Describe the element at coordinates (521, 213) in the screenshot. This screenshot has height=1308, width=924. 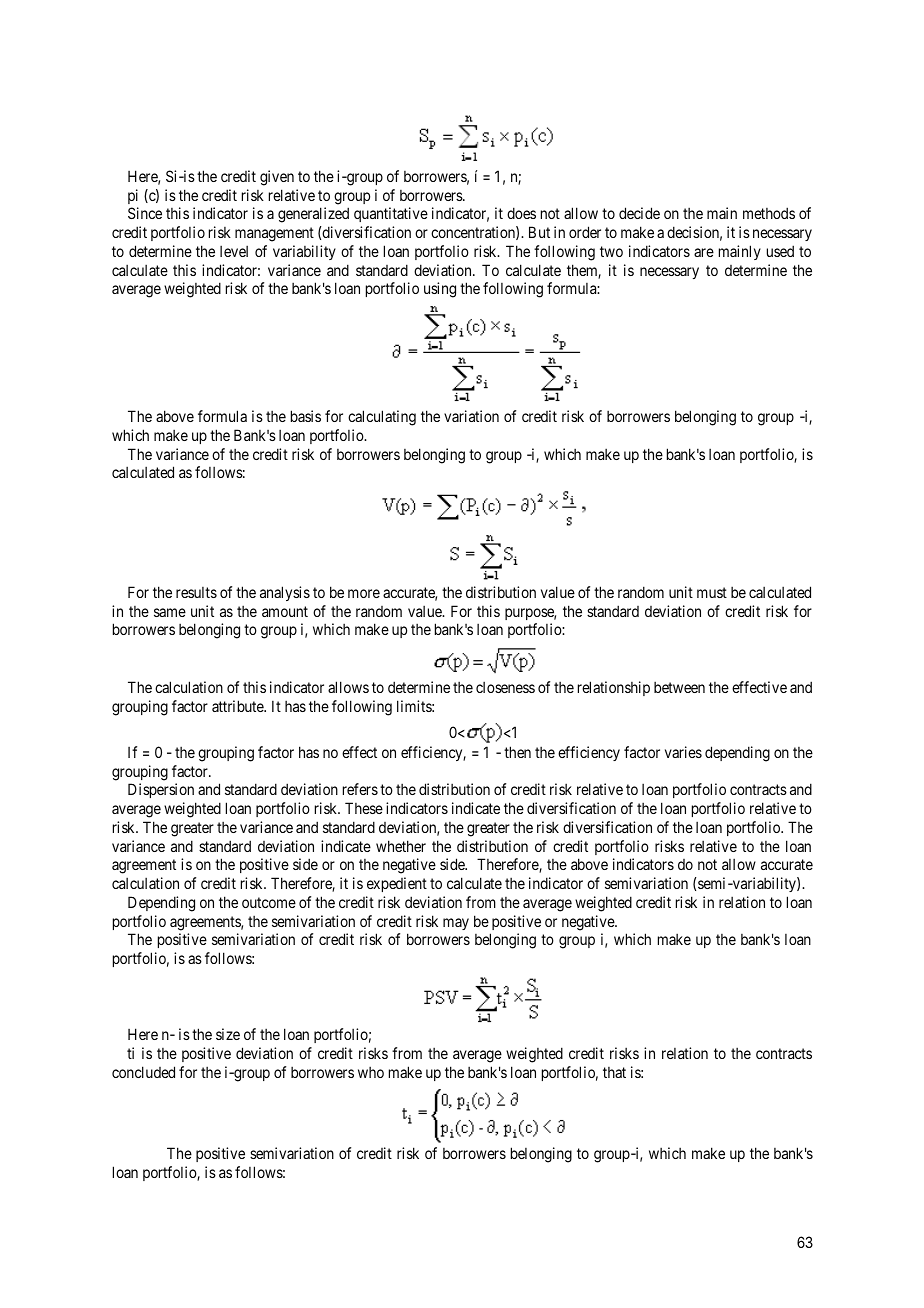
I see `does` at that location.
